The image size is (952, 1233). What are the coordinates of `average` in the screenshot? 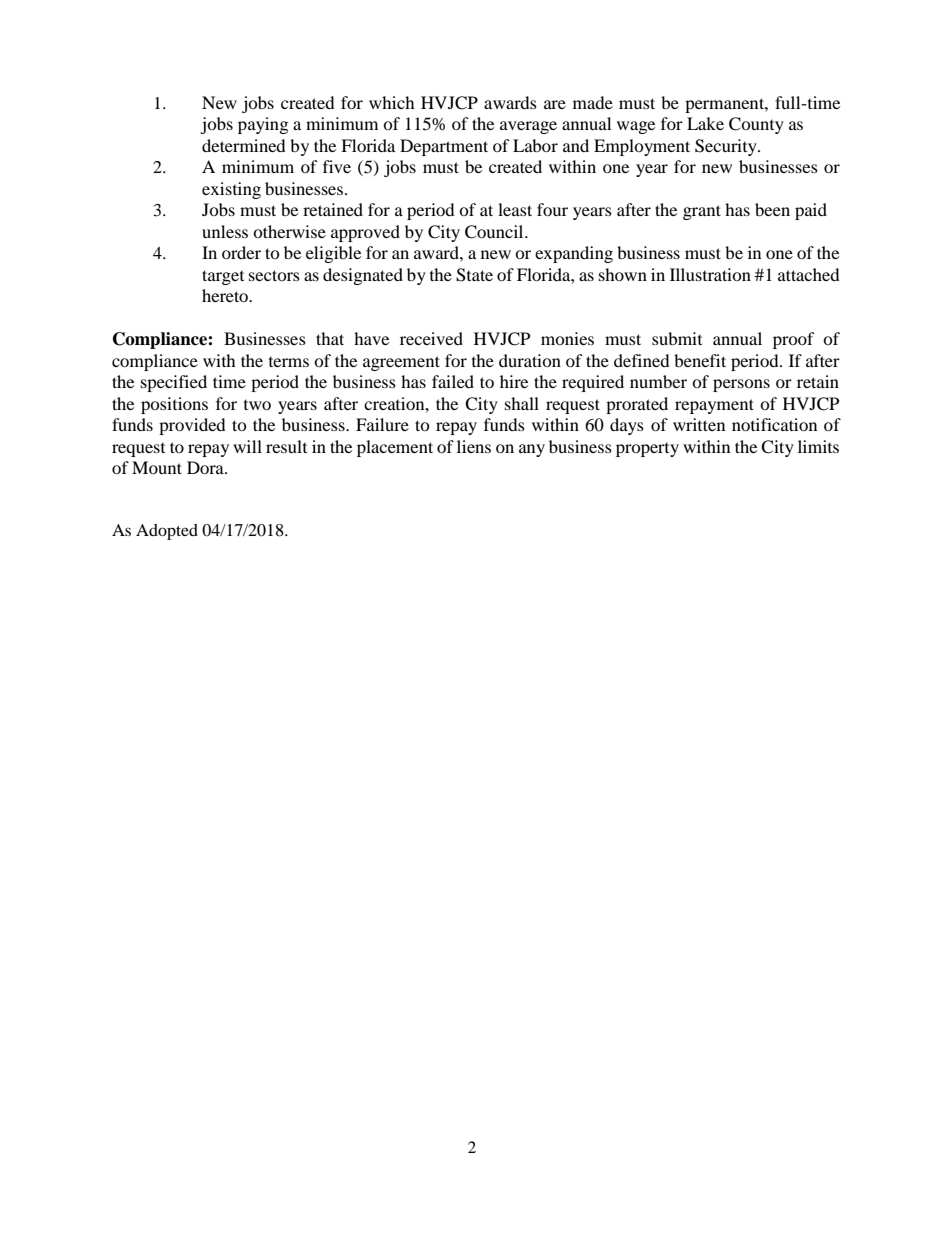 It's located at (528, 127).
